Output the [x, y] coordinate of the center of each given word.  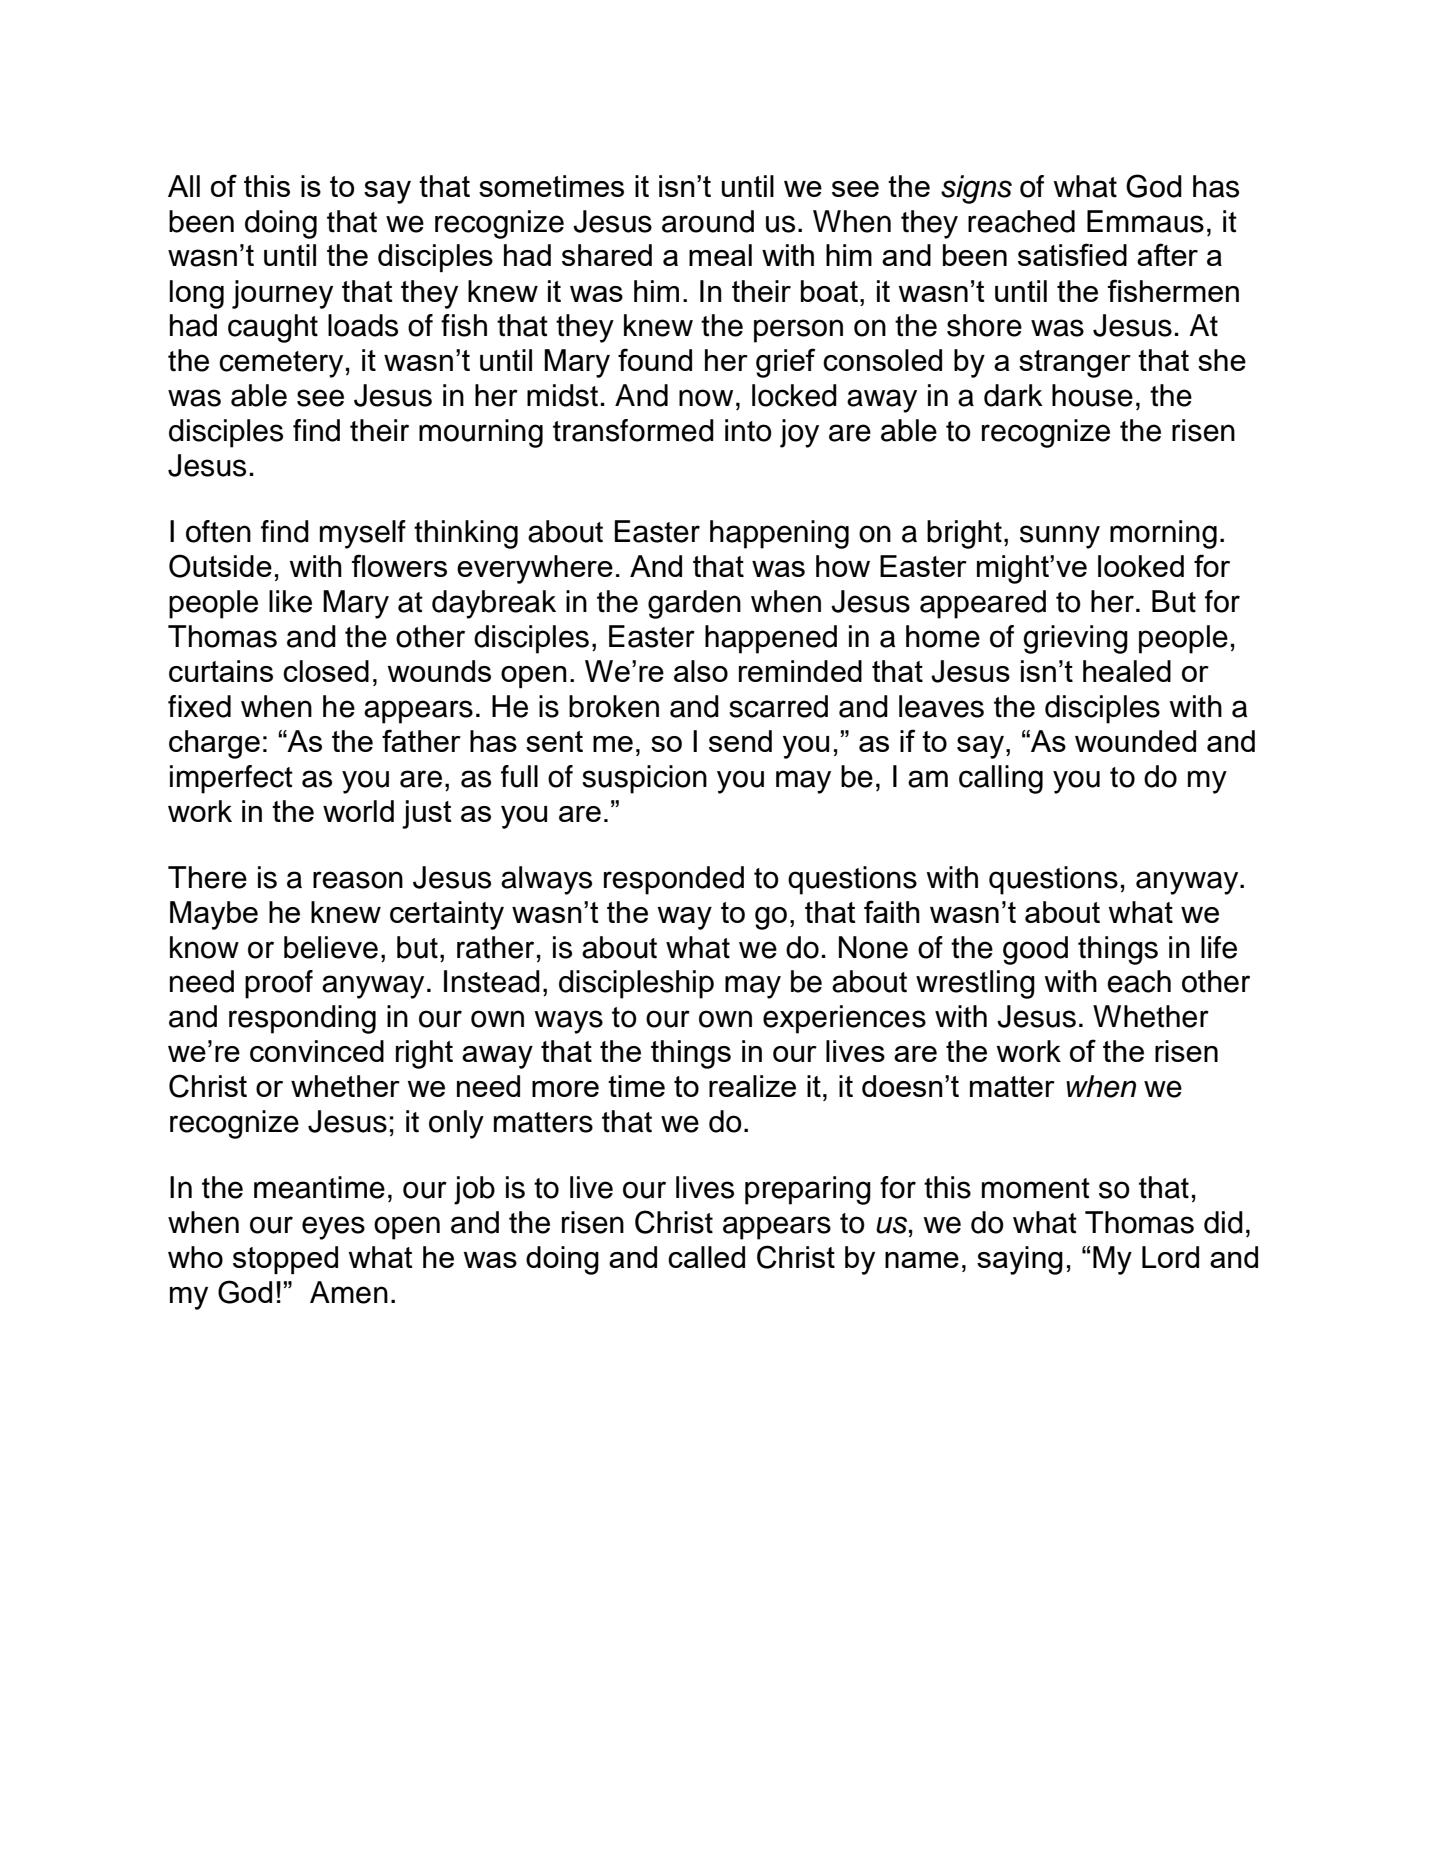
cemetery [281, 364]
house [1092, 395]
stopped [285, 1260]
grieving [1075, 639]
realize [752, 1086]
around [708, 221]
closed [326, 671]
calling [1001, 779]
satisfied [1072, 254]
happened [771, 639]
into [748, 430]
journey [282, 294]
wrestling [975, 984]
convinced [317, 1051]
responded [674, 880]
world [358, 811]
